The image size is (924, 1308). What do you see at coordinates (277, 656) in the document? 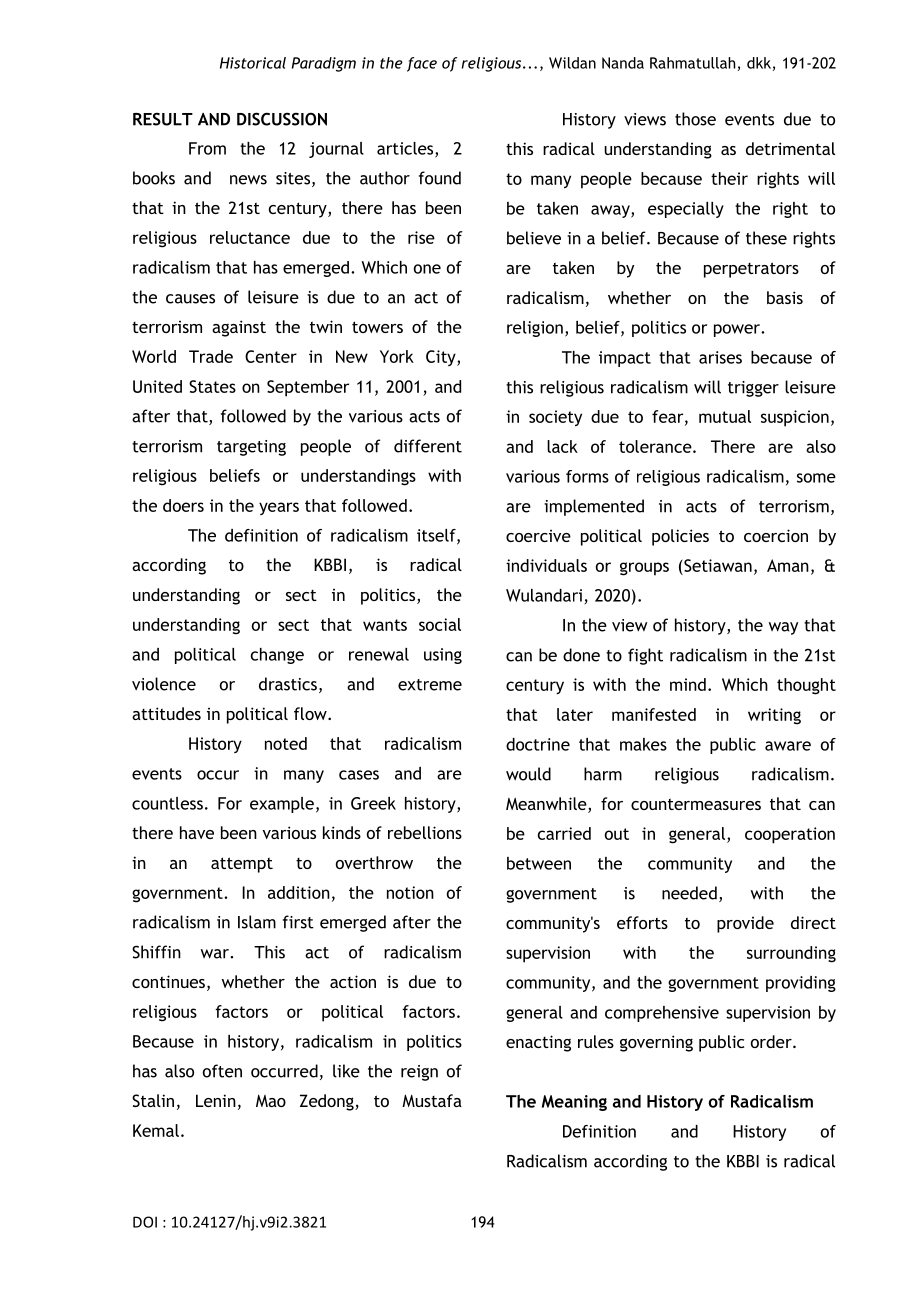
I see `change` at bounding box center [277, 656].
